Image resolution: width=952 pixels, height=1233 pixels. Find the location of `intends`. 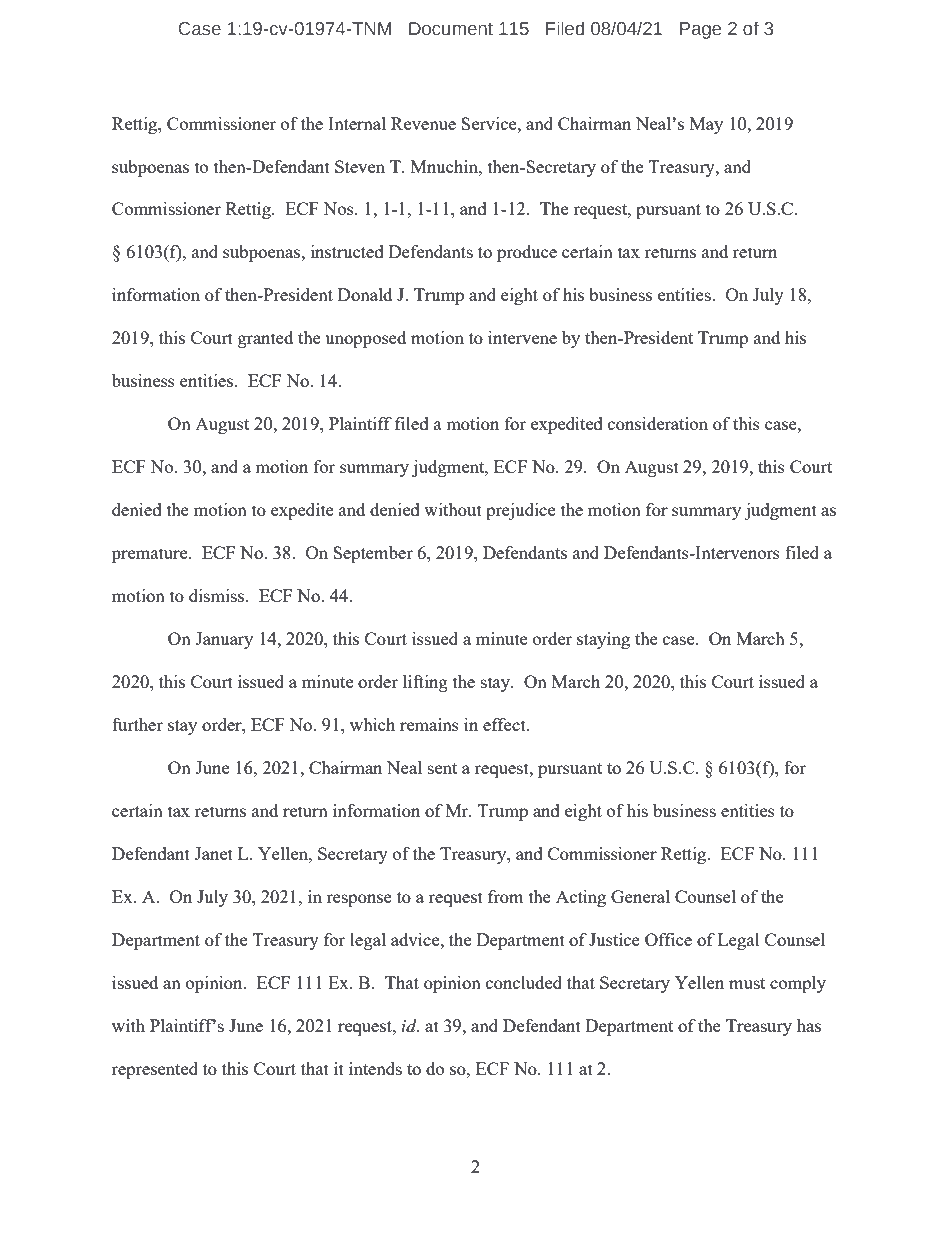

intends is located at coordinates (375, 1068).
